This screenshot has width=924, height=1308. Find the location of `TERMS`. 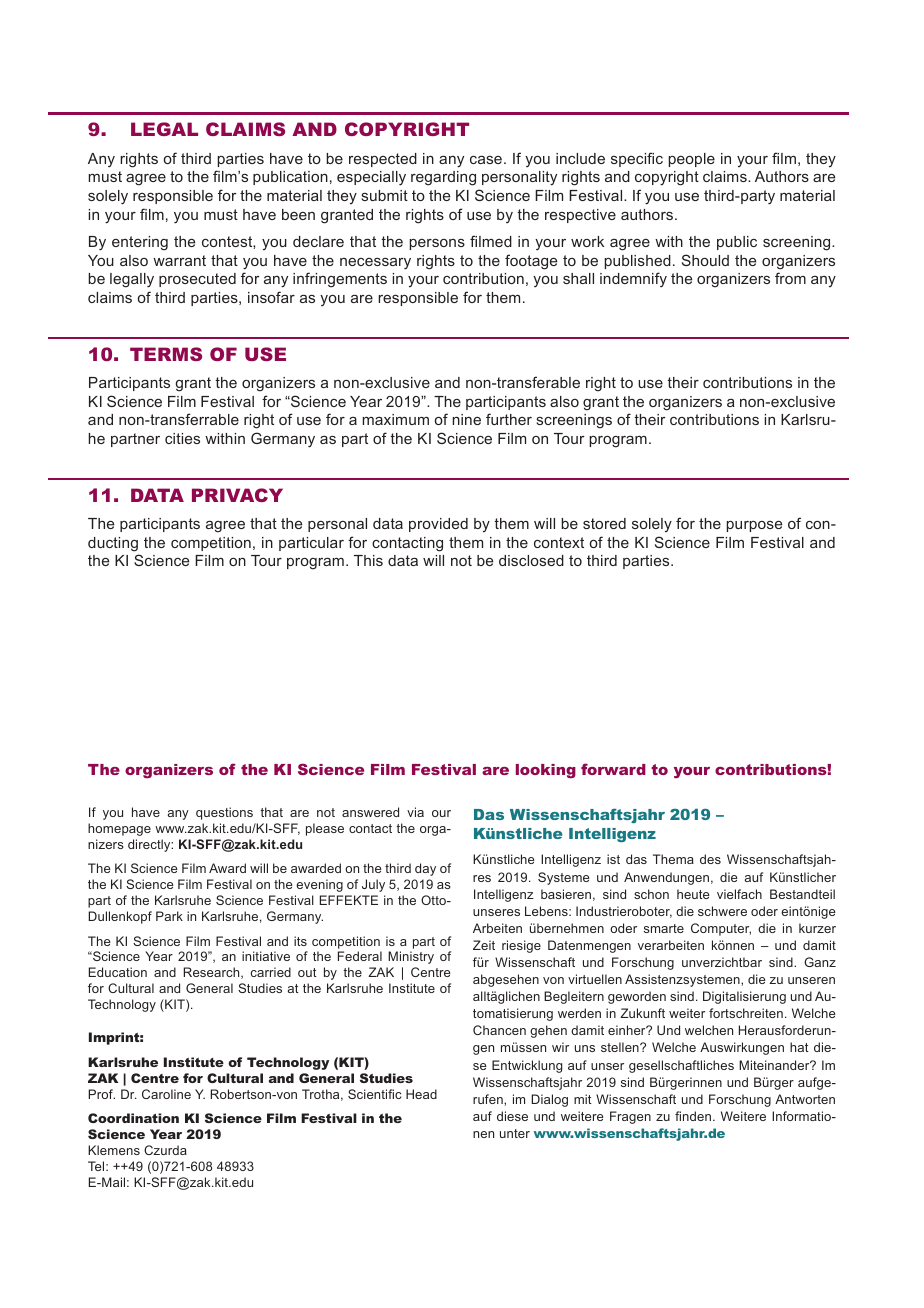

TERMS is located at coordinates (166, 354).
